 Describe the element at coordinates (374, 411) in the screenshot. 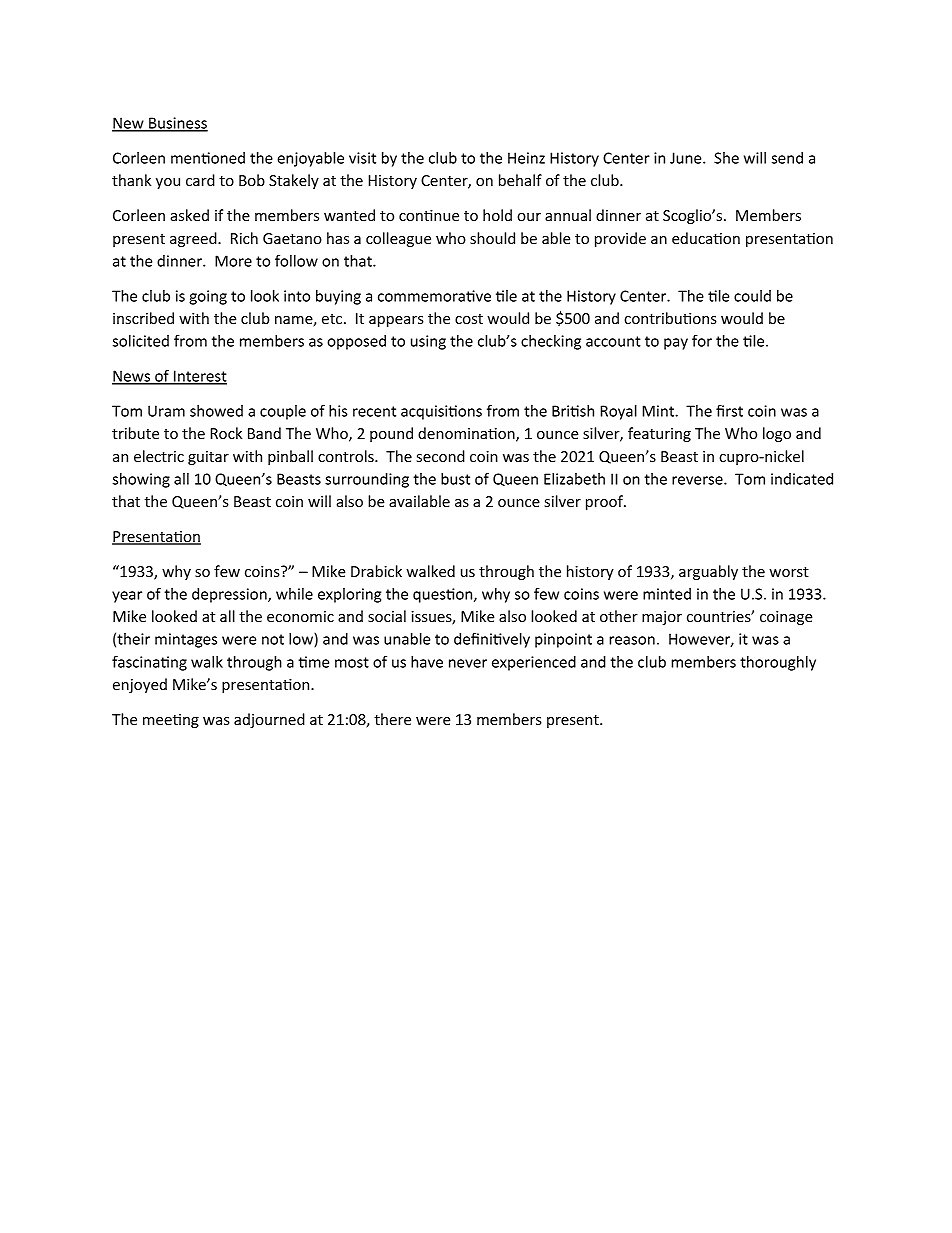

I see `recent` at that location.
